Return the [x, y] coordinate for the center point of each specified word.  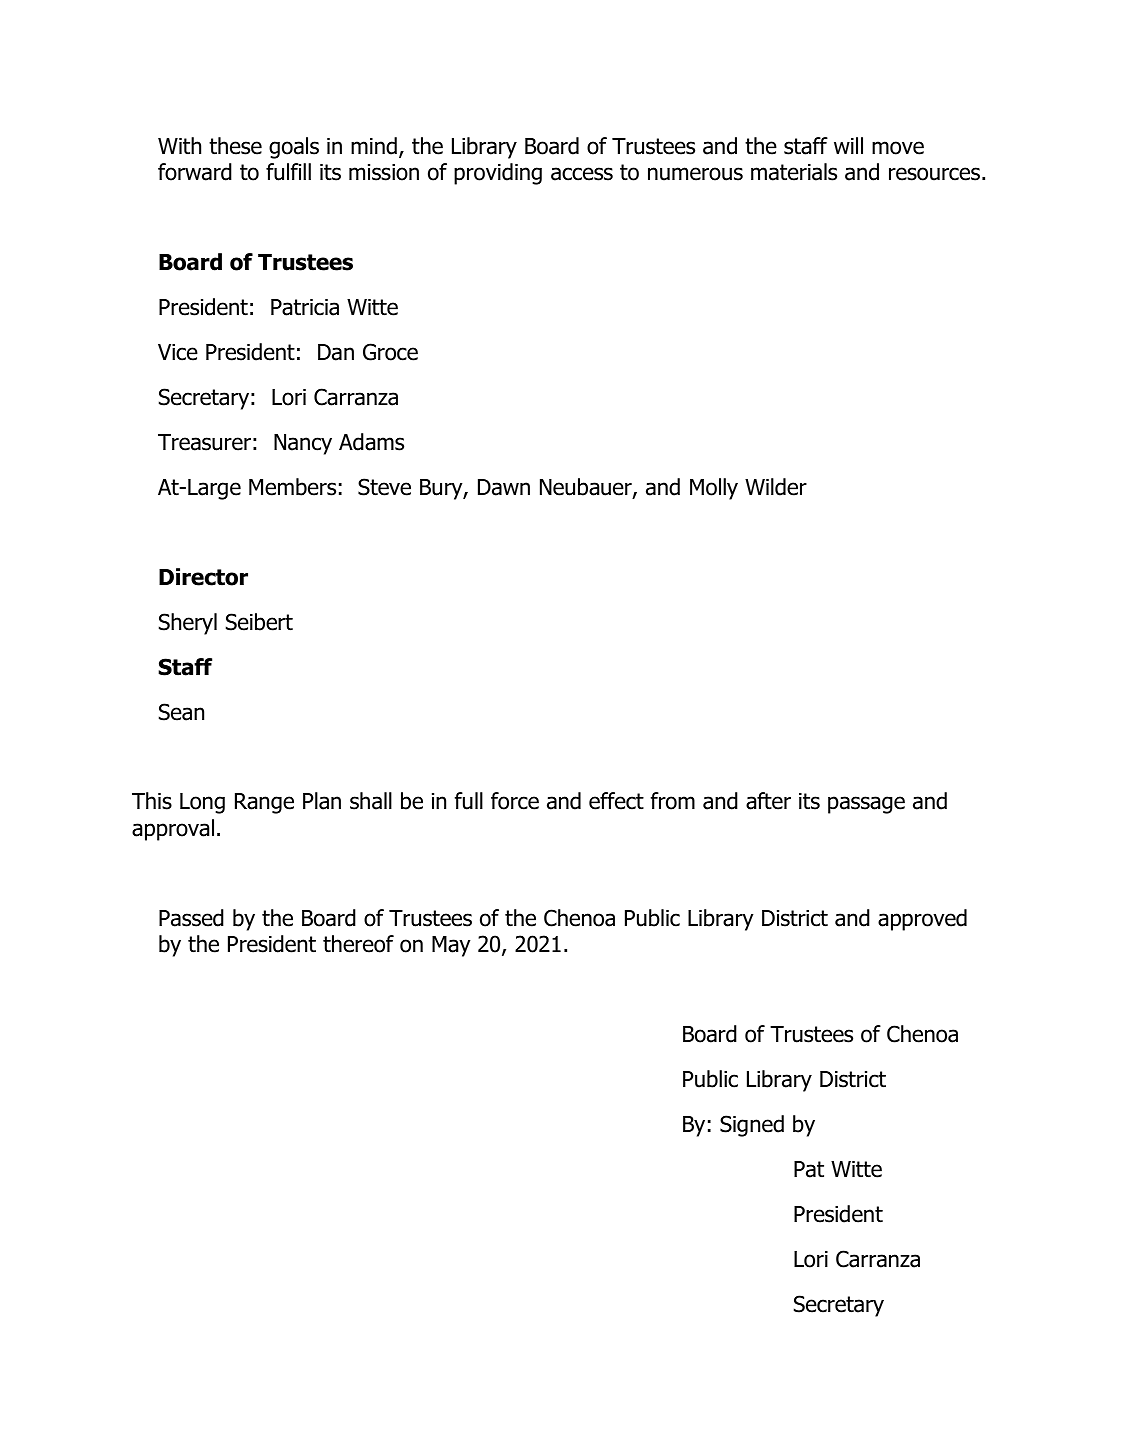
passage [866, 805]
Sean [181, 712]
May [451, 946]
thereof [358, 944]
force [515, 801]
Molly [714, 489]
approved [922, 920]
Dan [336, 352]
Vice [178, 352]
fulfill [288, 172]
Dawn [504, 487]
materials [794, 172]
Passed [191, 918]
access [582, 174]
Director [203, 577]
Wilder [776, 487]
